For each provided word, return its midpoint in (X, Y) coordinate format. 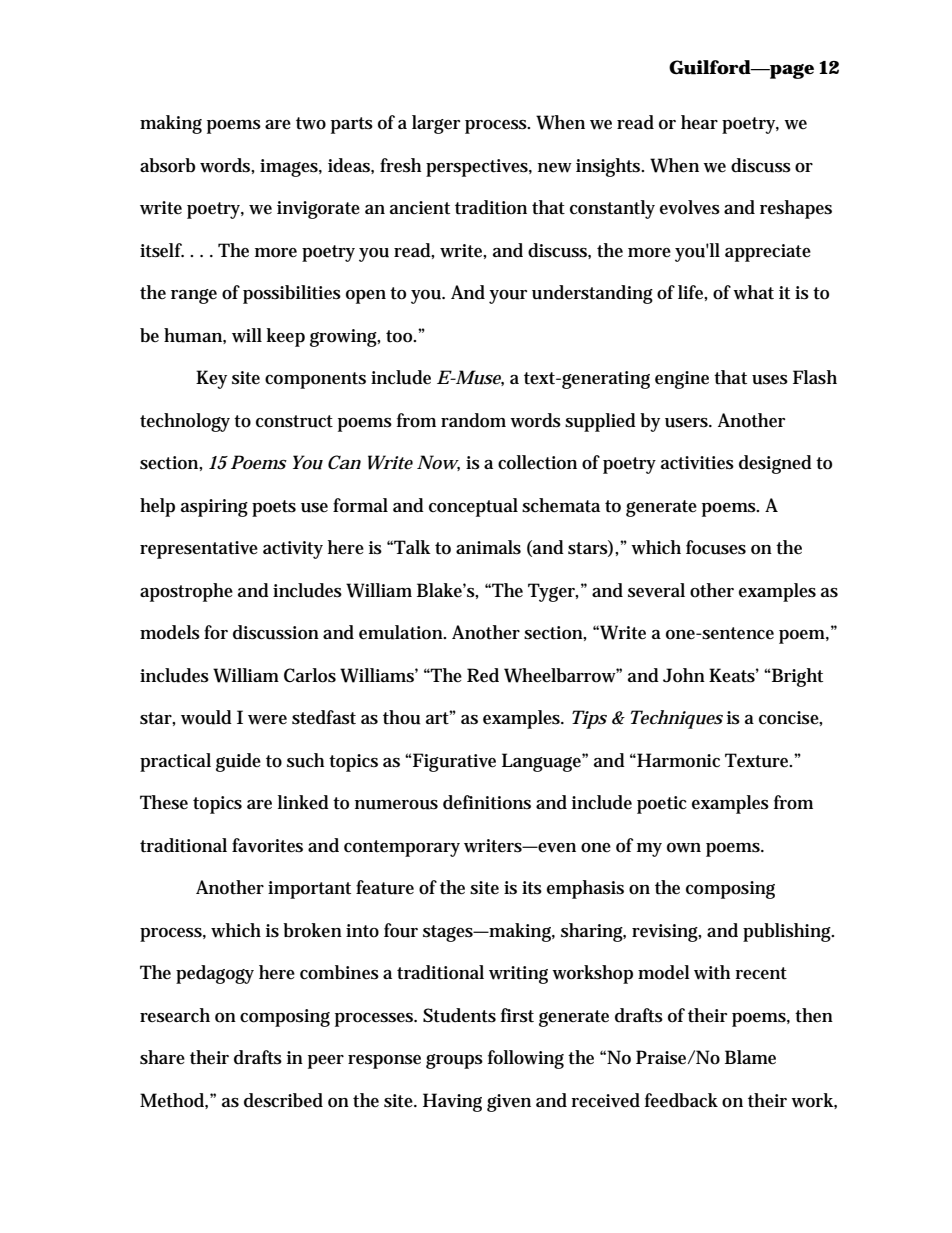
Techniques (677, 719)
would (206, 717)
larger (436, 124)
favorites (267, 845)
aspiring (214, 508)
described (283, 1100)
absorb (168, 165)
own (684, 848)
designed (775, 464)
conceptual (473, 507)
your (508, 297)
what (753, 292)
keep (286, 337)
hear (699, 122)
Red (483, 675)
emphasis (585, 889)
